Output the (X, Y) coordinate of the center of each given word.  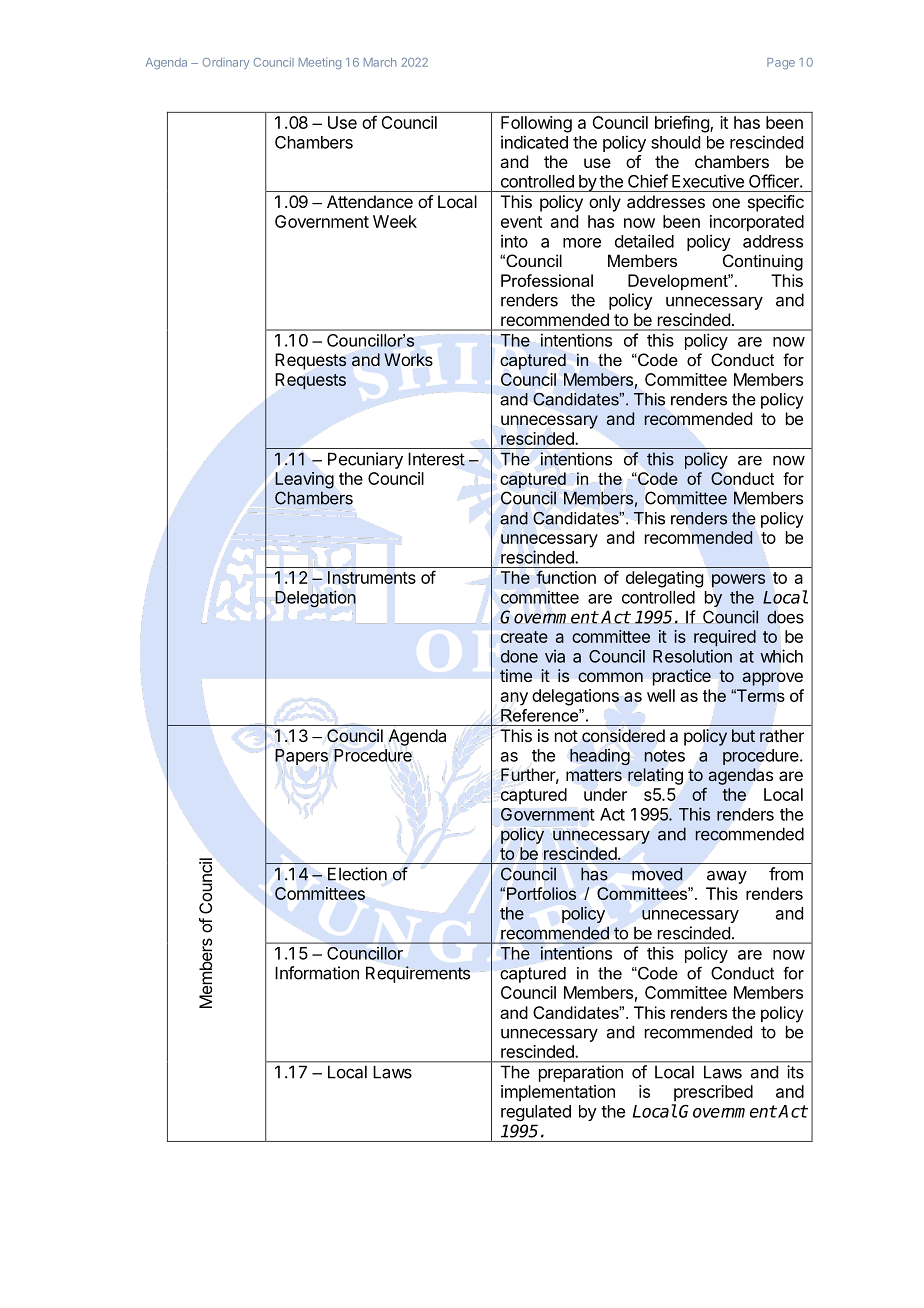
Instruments (372, 577)
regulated (536, 1113)
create (524, 637)
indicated (534, 142)
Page (781, 63)
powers (738, 580)
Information (317, 973)
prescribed (713, 1093)
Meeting (320, 63)
